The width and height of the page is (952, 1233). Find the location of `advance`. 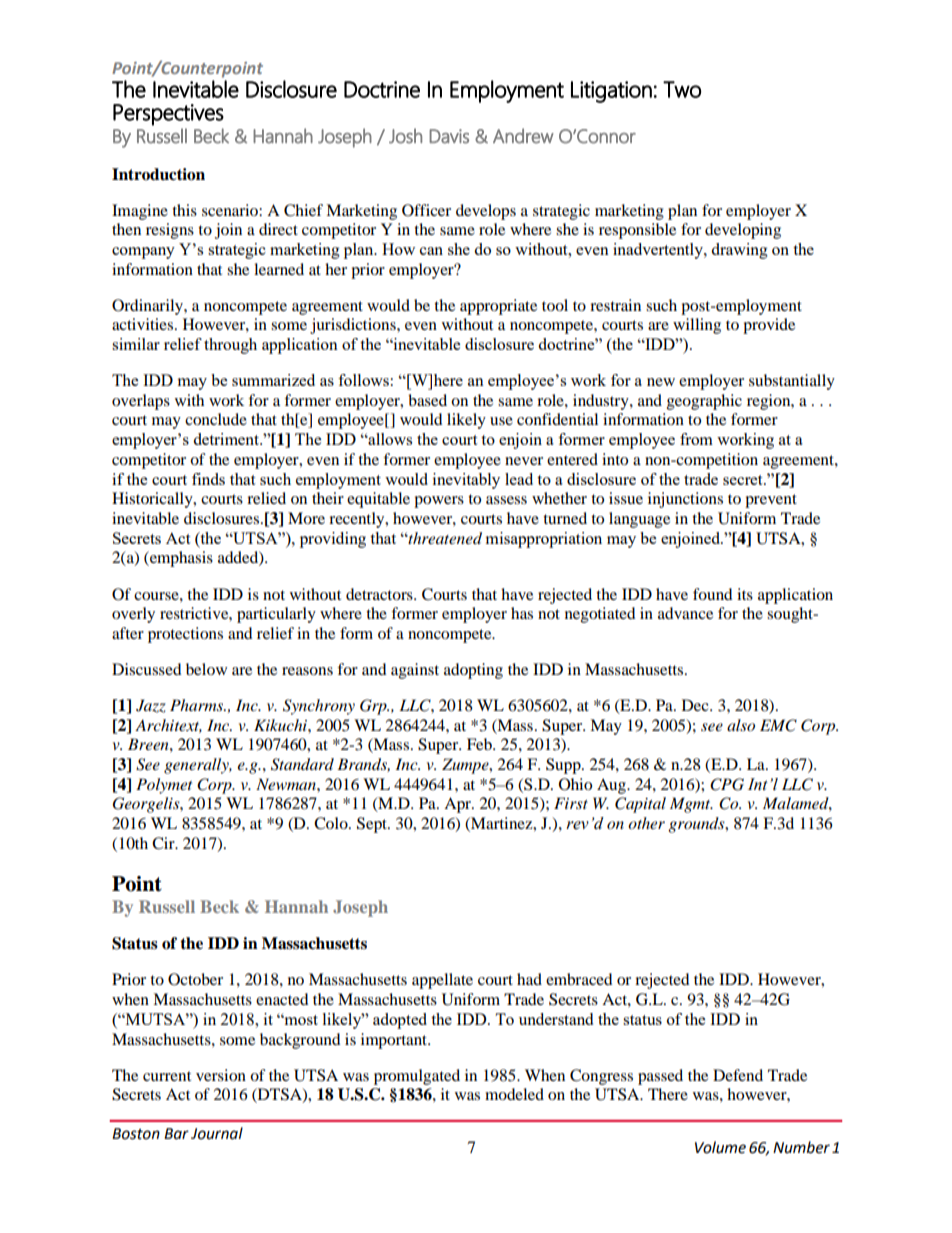

advance is located at coordinates (685, 613).
